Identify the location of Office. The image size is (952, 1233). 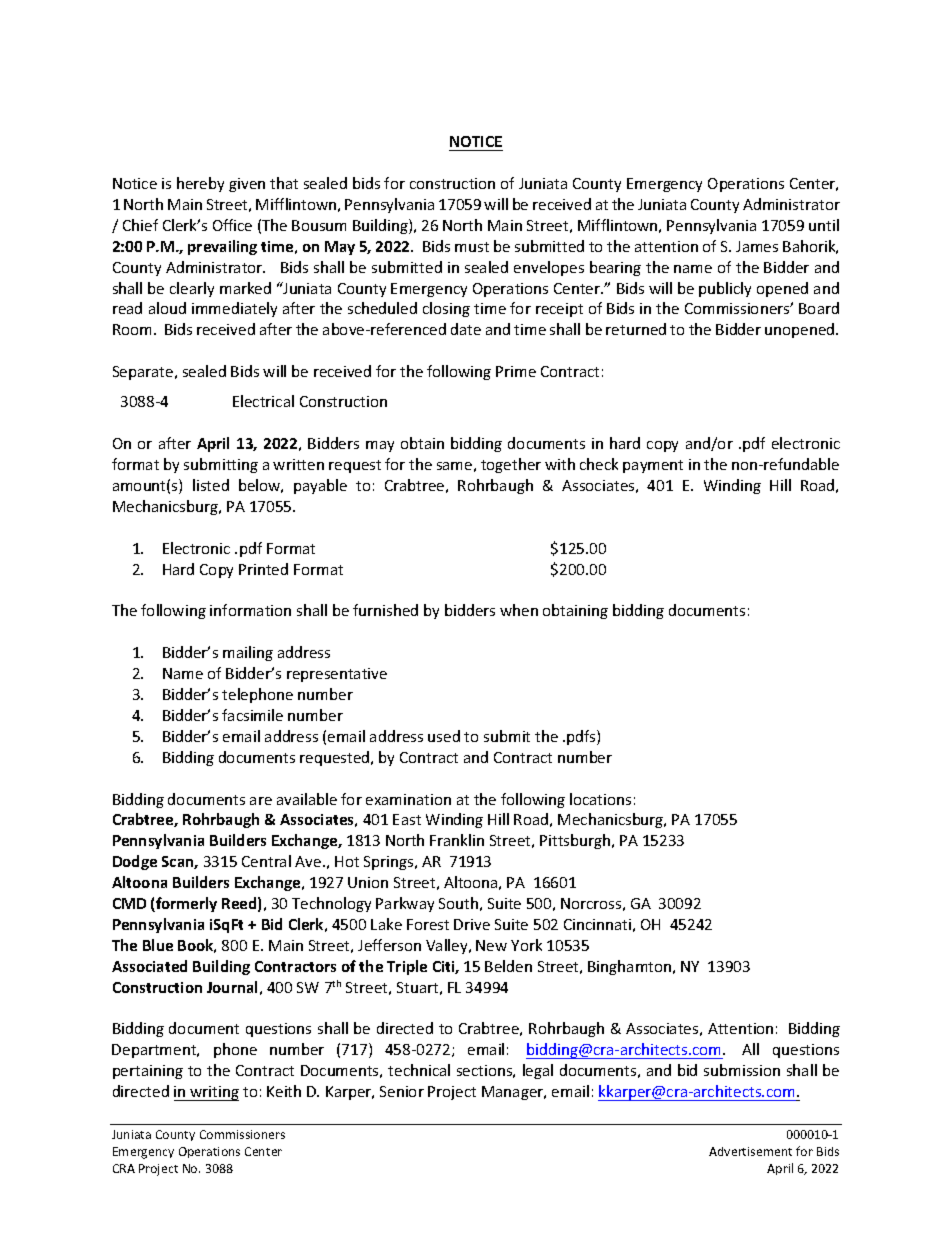
(232, 225).
